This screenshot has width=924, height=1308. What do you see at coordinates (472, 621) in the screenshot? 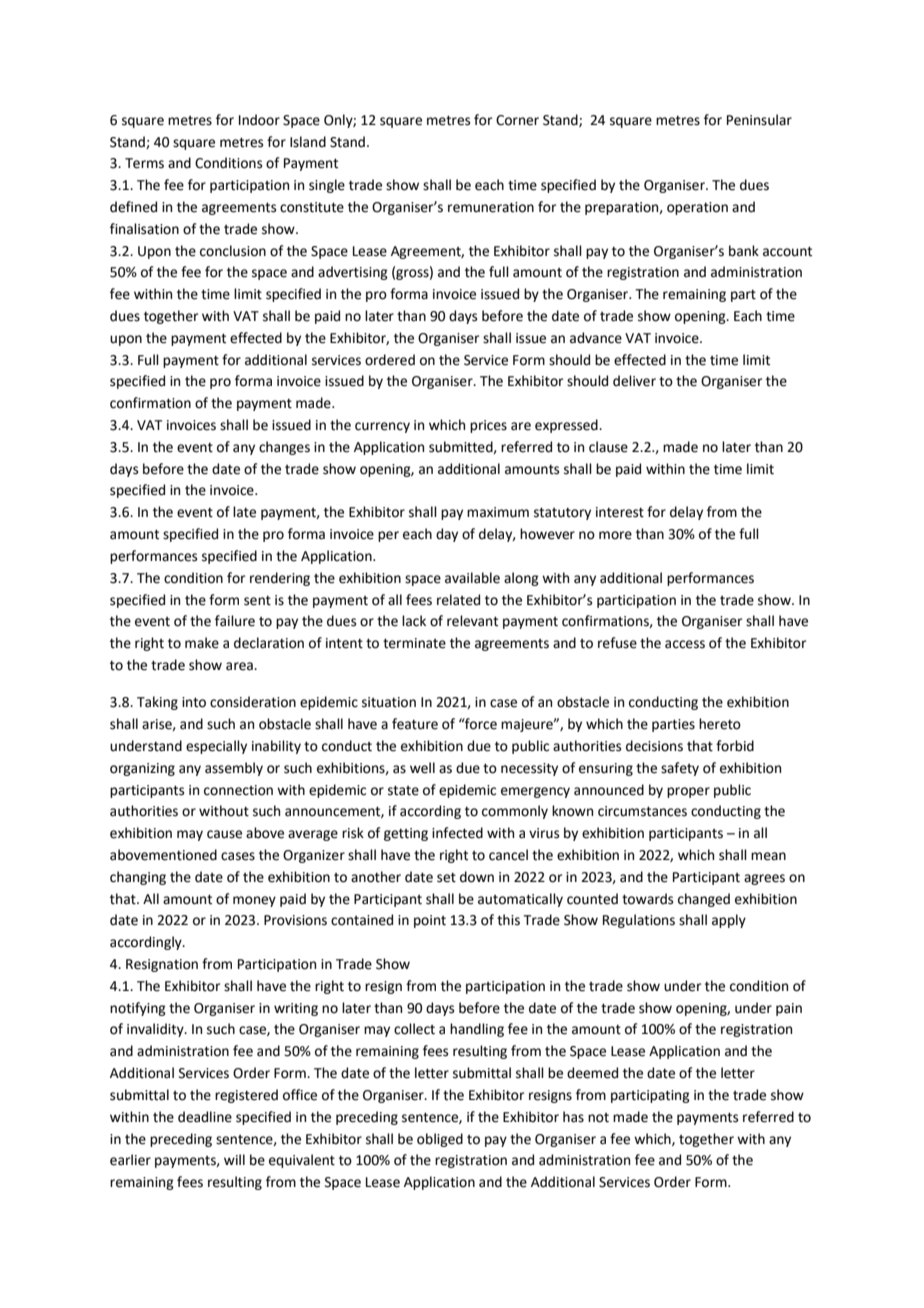
I see `relevant` at bounding box center [472, 621].
